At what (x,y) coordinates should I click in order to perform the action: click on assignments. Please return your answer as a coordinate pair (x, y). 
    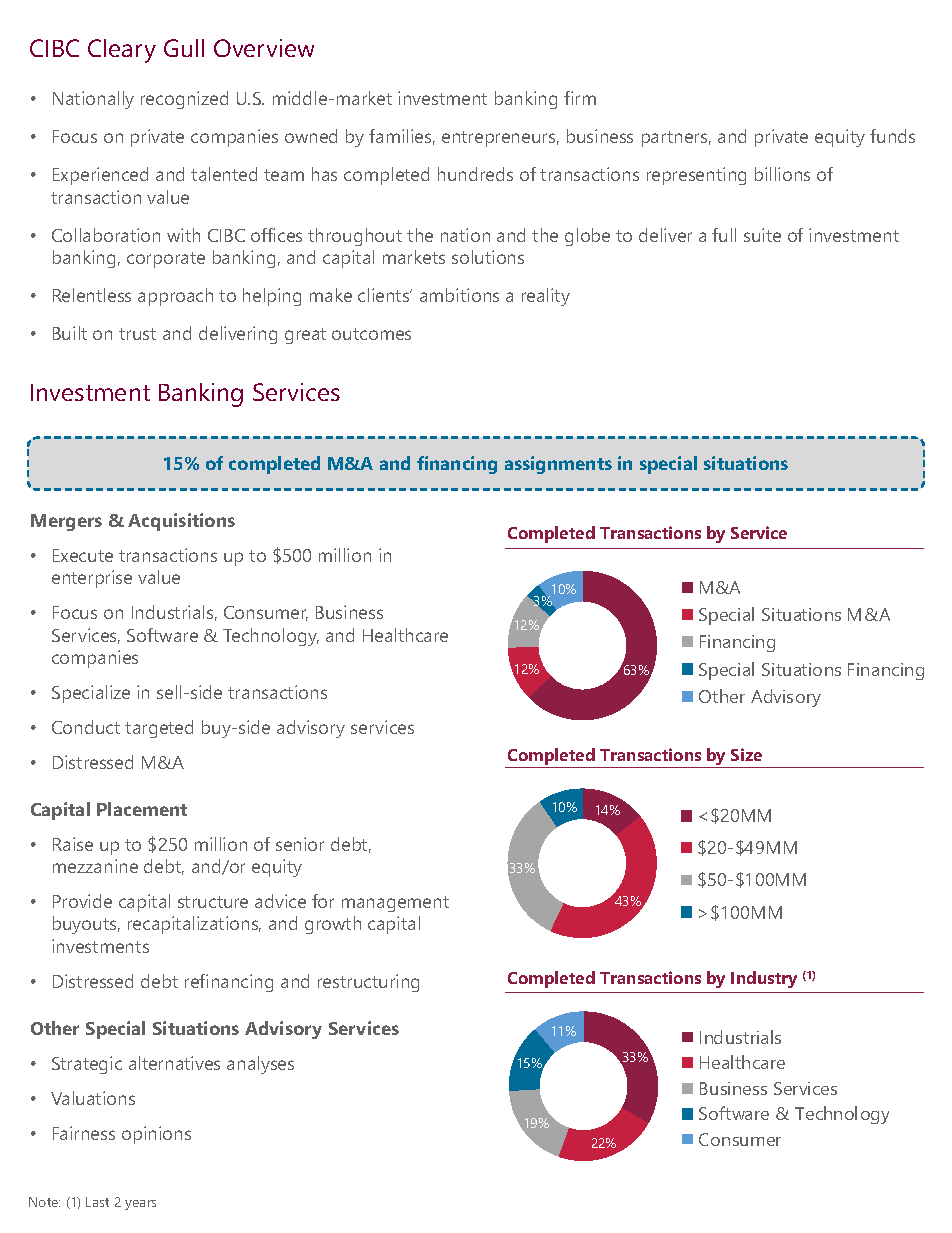
    Looking at the image, I should click on (558, 465).
